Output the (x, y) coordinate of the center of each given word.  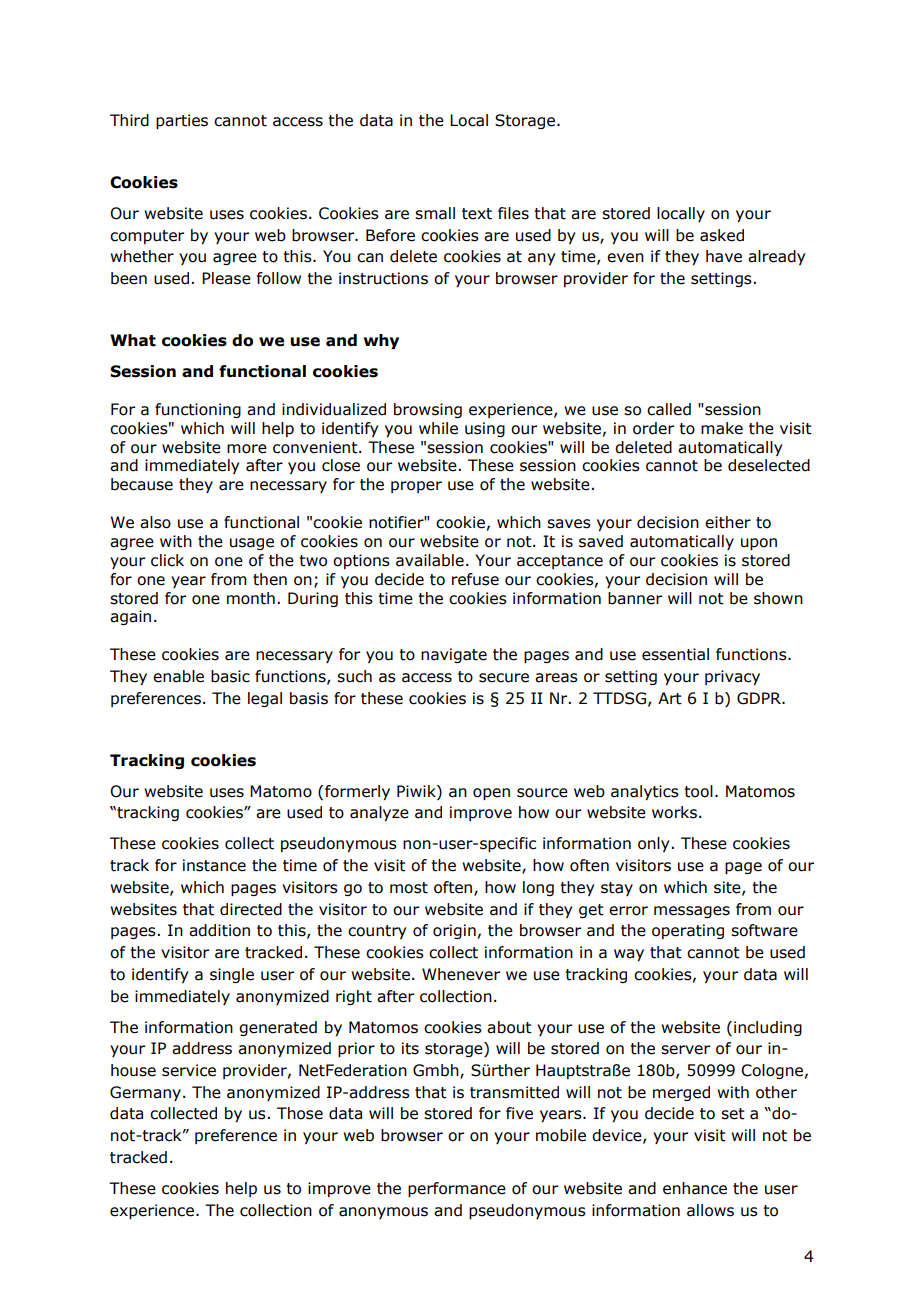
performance (457, 1189)
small (435, 213)
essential (675, 654)
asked (722, 235)
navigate (454, 655)
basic (230, 676)
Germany (145, 1093)
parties (182, 121)
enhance (695, 1188)
